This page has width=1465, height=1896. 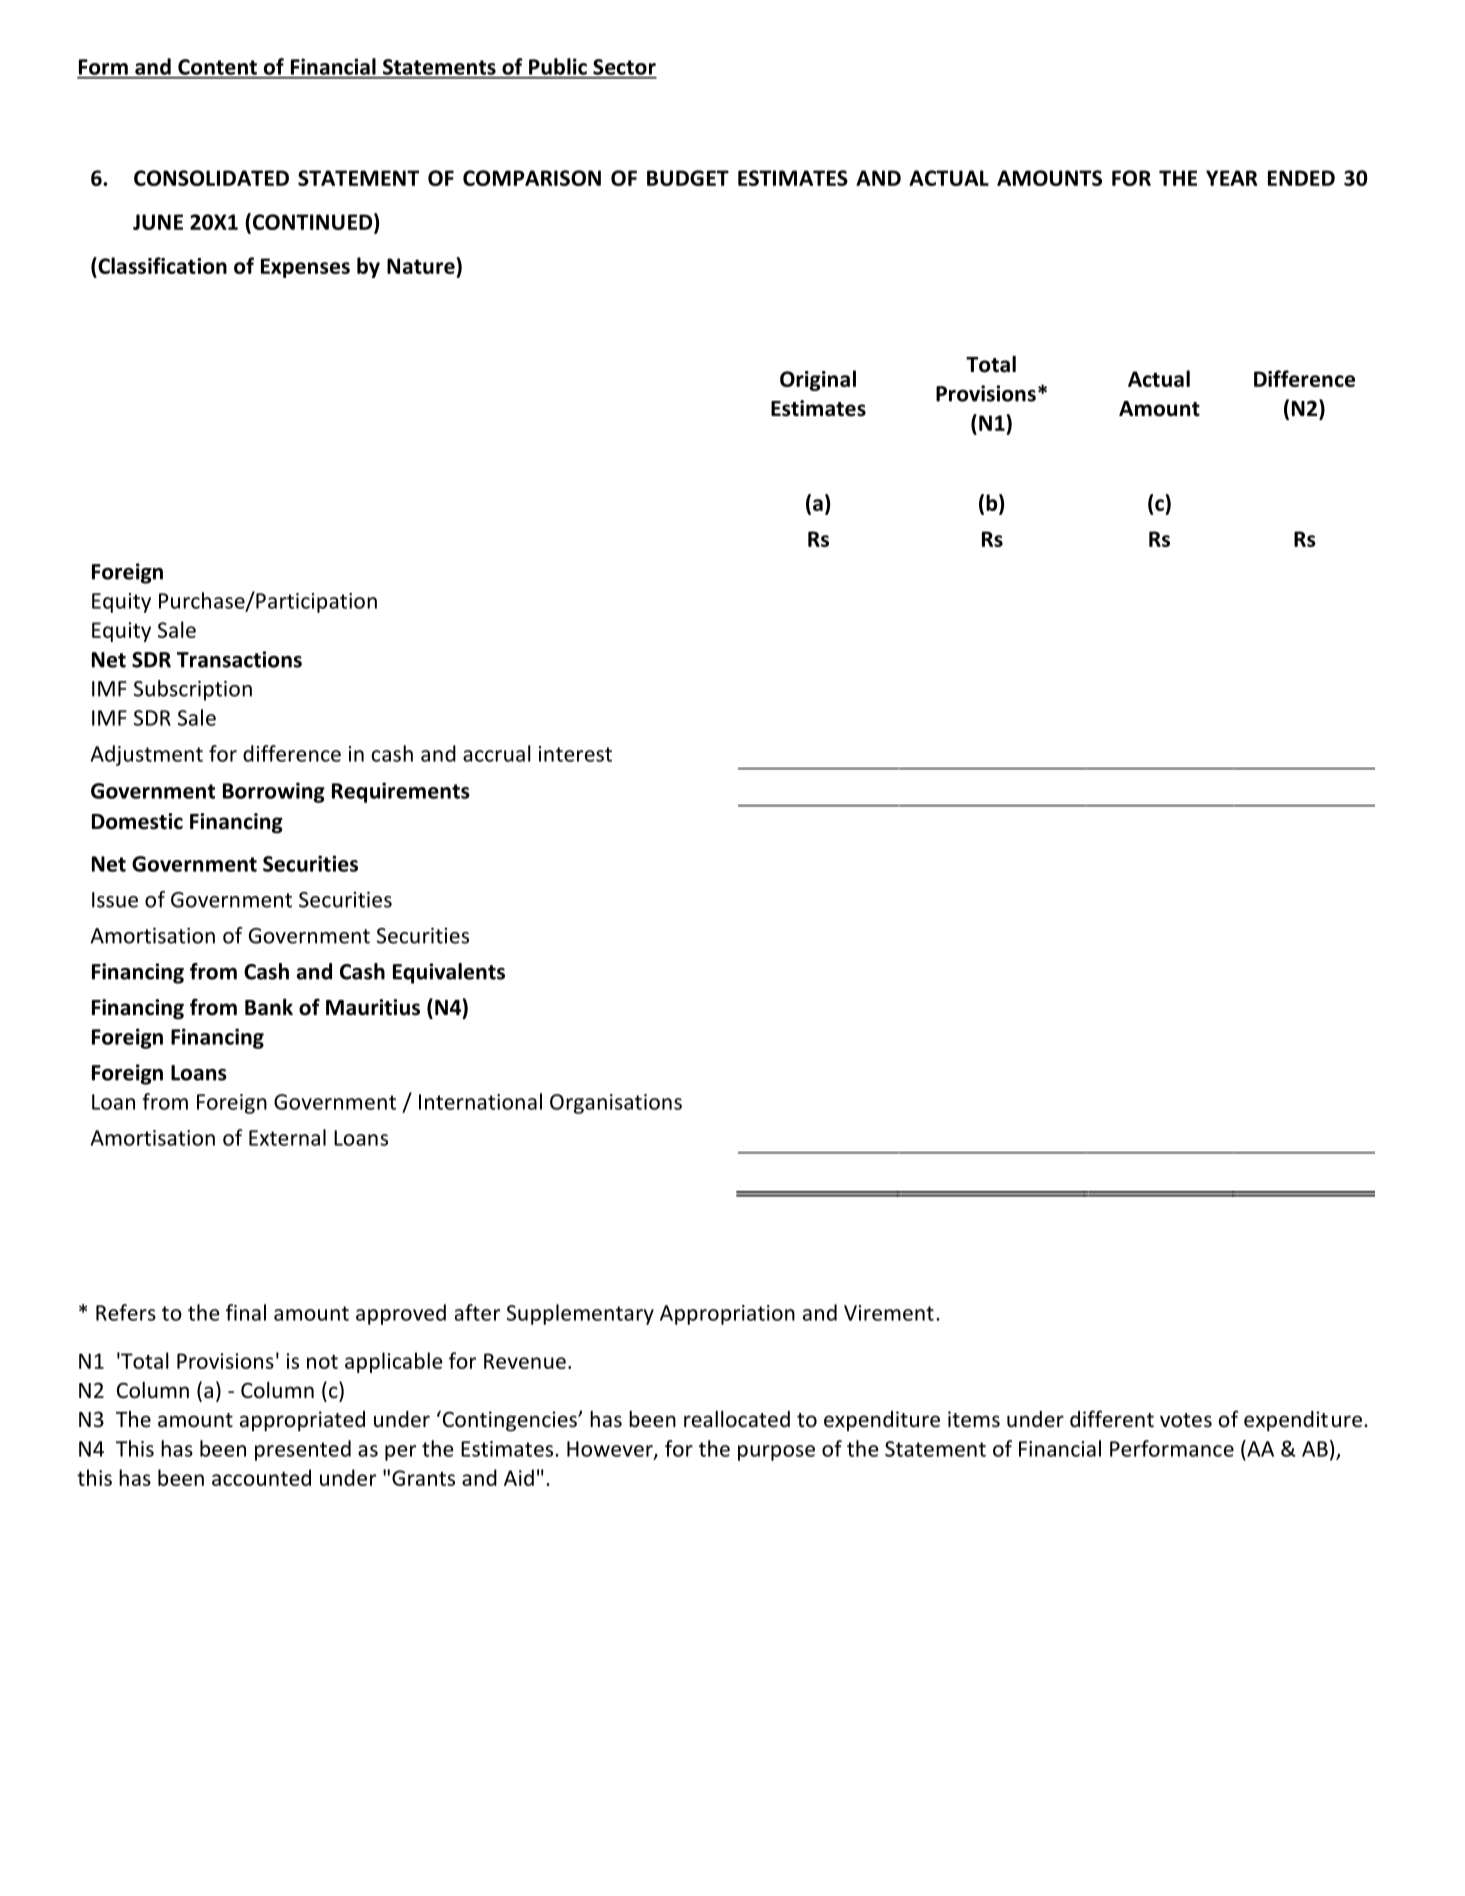 What do you see at coordinates (688, 178) in the page?
I see `BUDGET` at bounding box center [688, 178].
